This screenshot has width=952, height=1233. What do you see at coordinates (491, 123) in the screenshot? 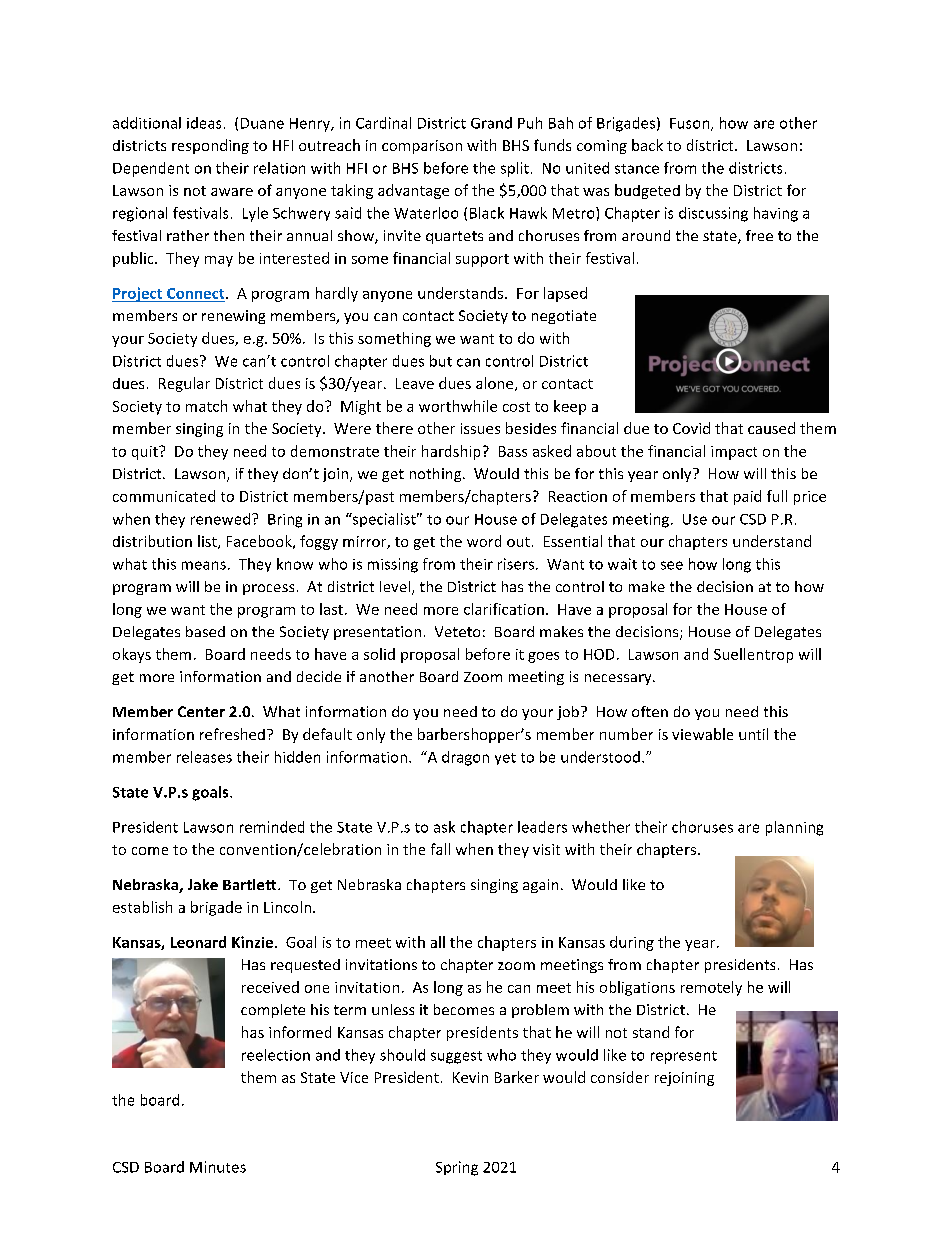
I see `Grand` at bounding box center [491, 123].
